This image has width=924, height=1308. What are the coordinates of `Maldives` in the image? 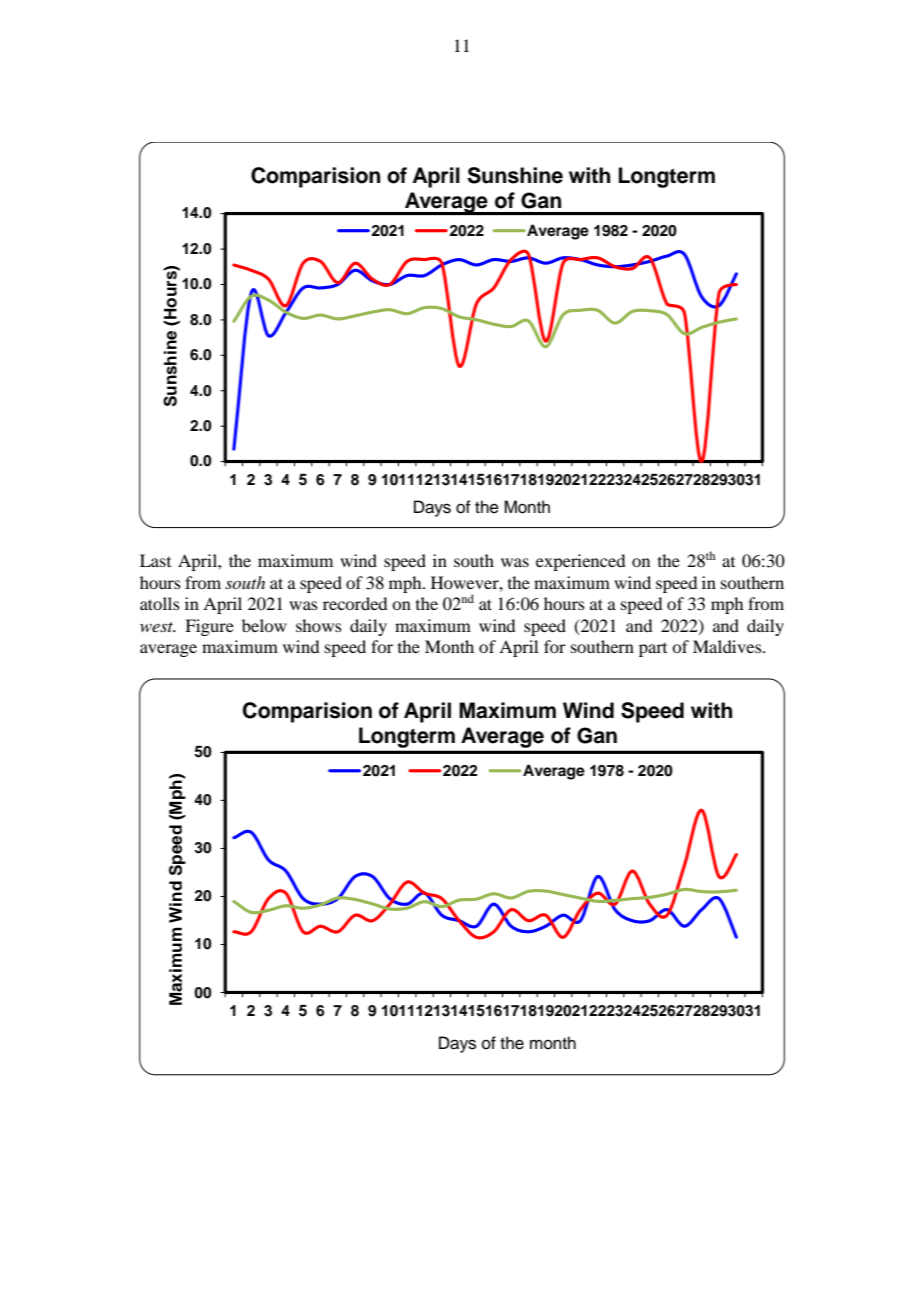 It's located at (728, 646).
